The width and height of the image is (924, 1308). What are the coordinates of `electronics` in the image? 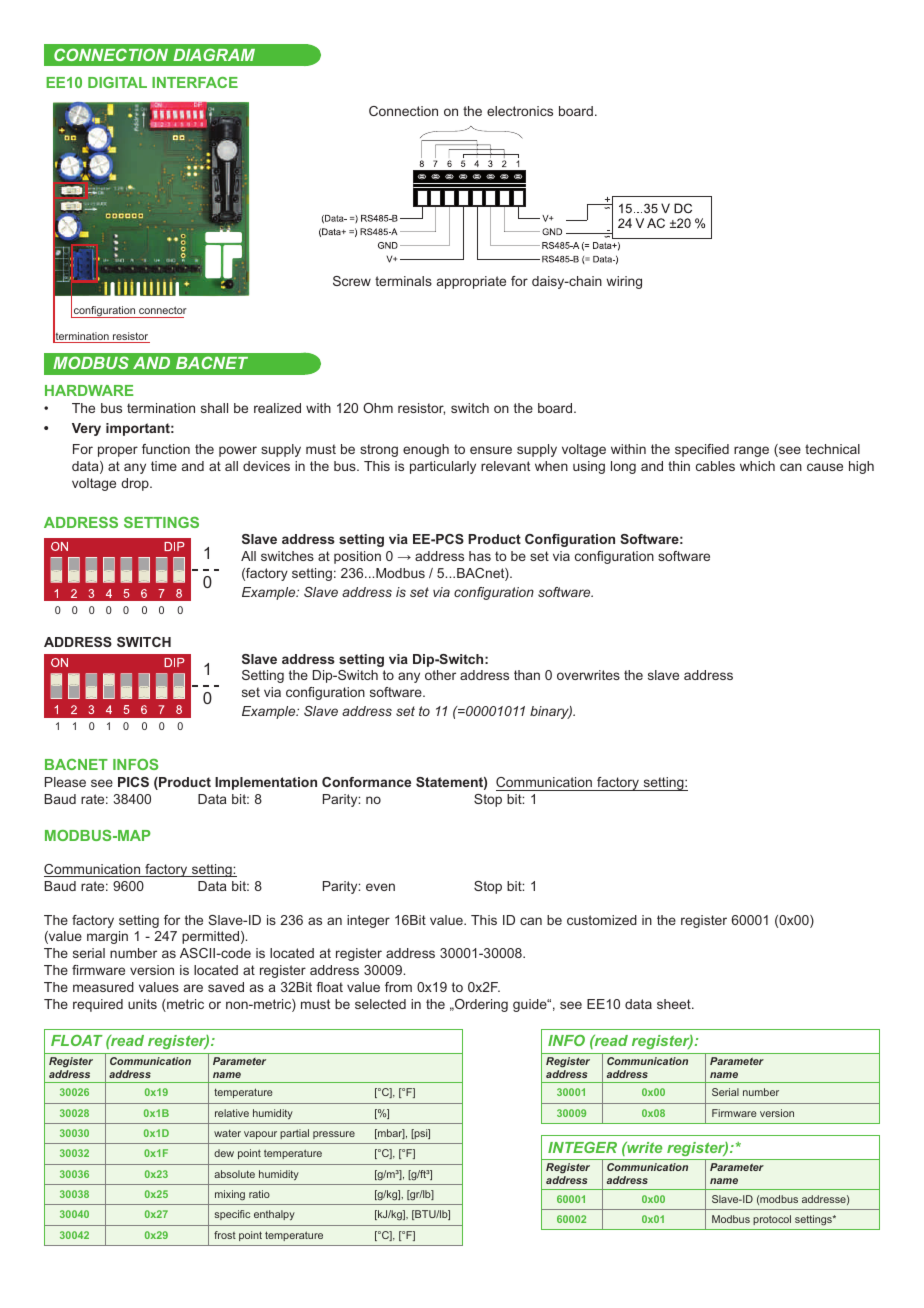 It's located at (520, 111).
